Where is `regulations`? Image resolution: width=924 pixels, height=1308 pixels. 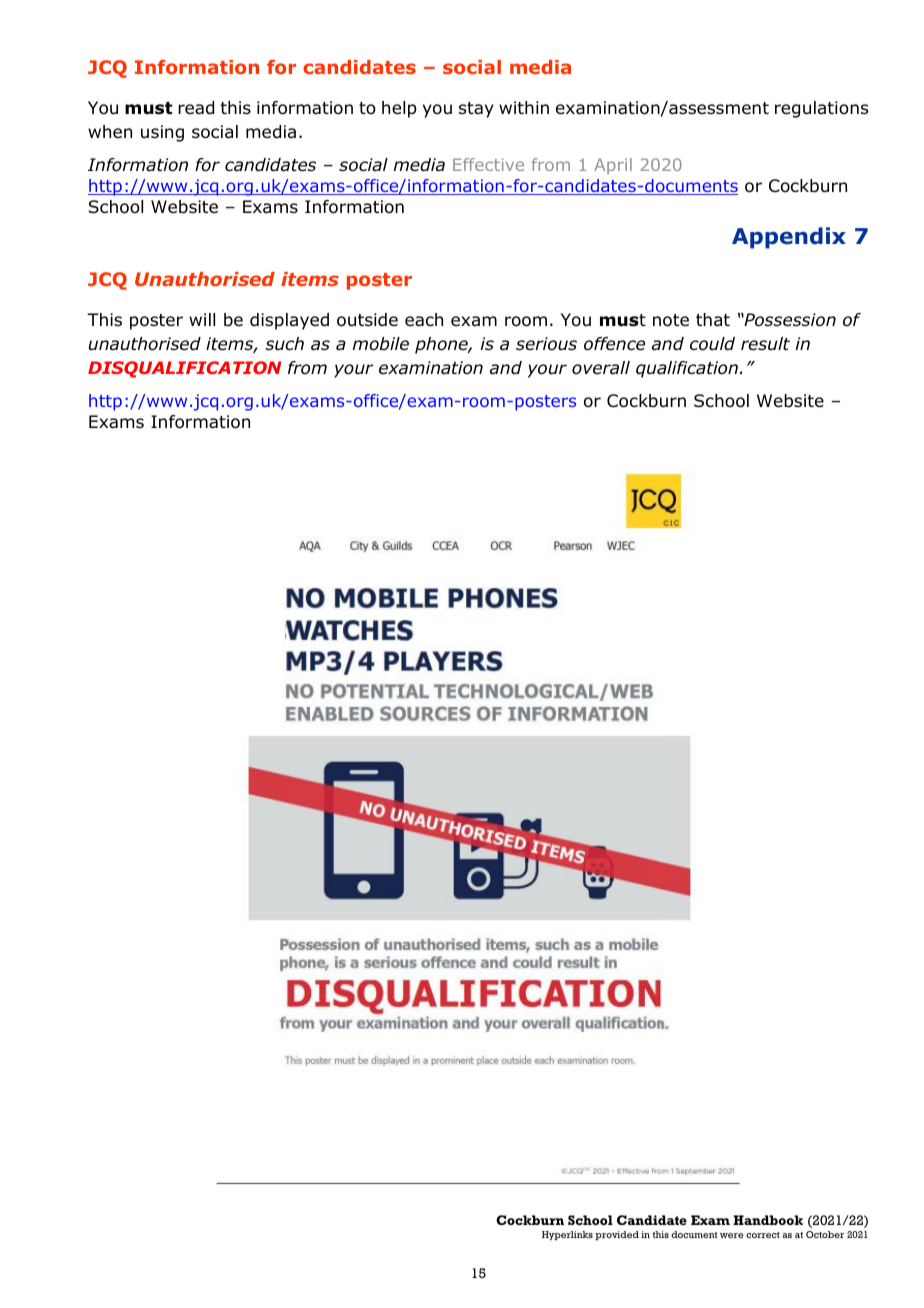 regulations is located at coordinates (821, 109).
